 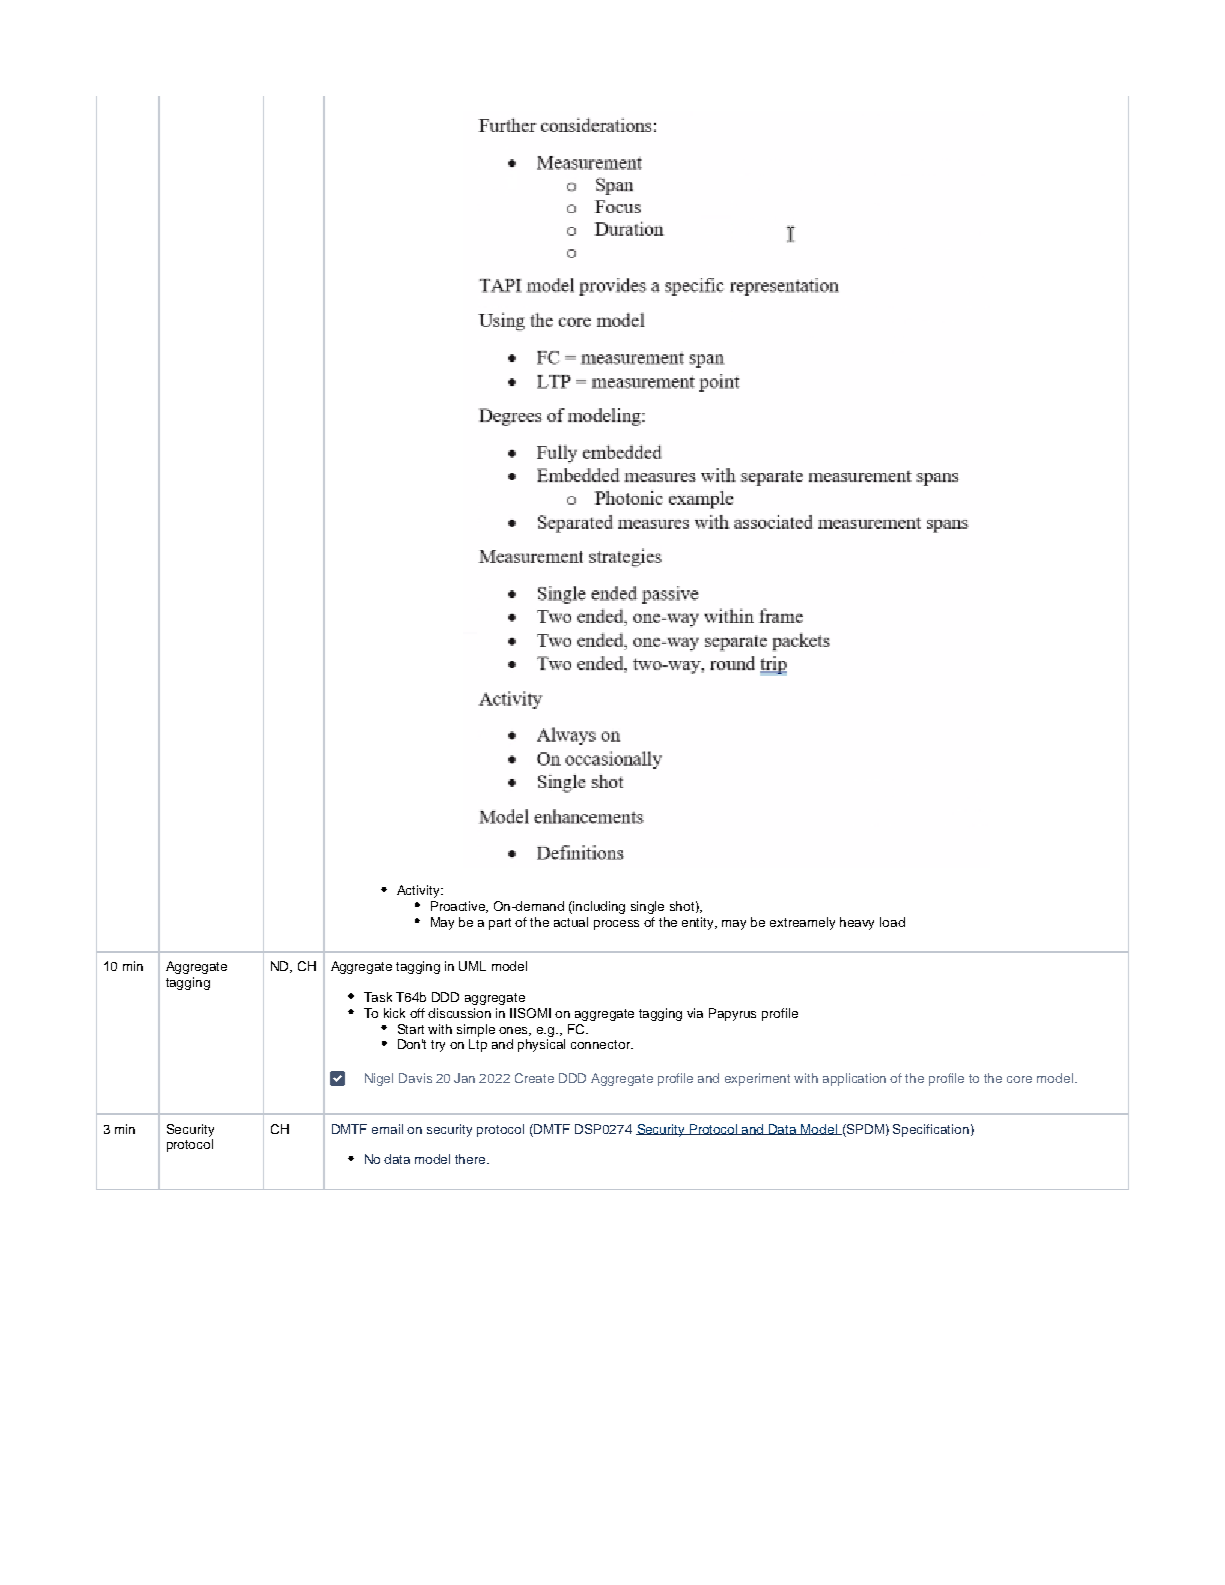 What do you see at coordinates (459, 907) in the image?
I see `Proactive` at bounding box center [459, 907].
